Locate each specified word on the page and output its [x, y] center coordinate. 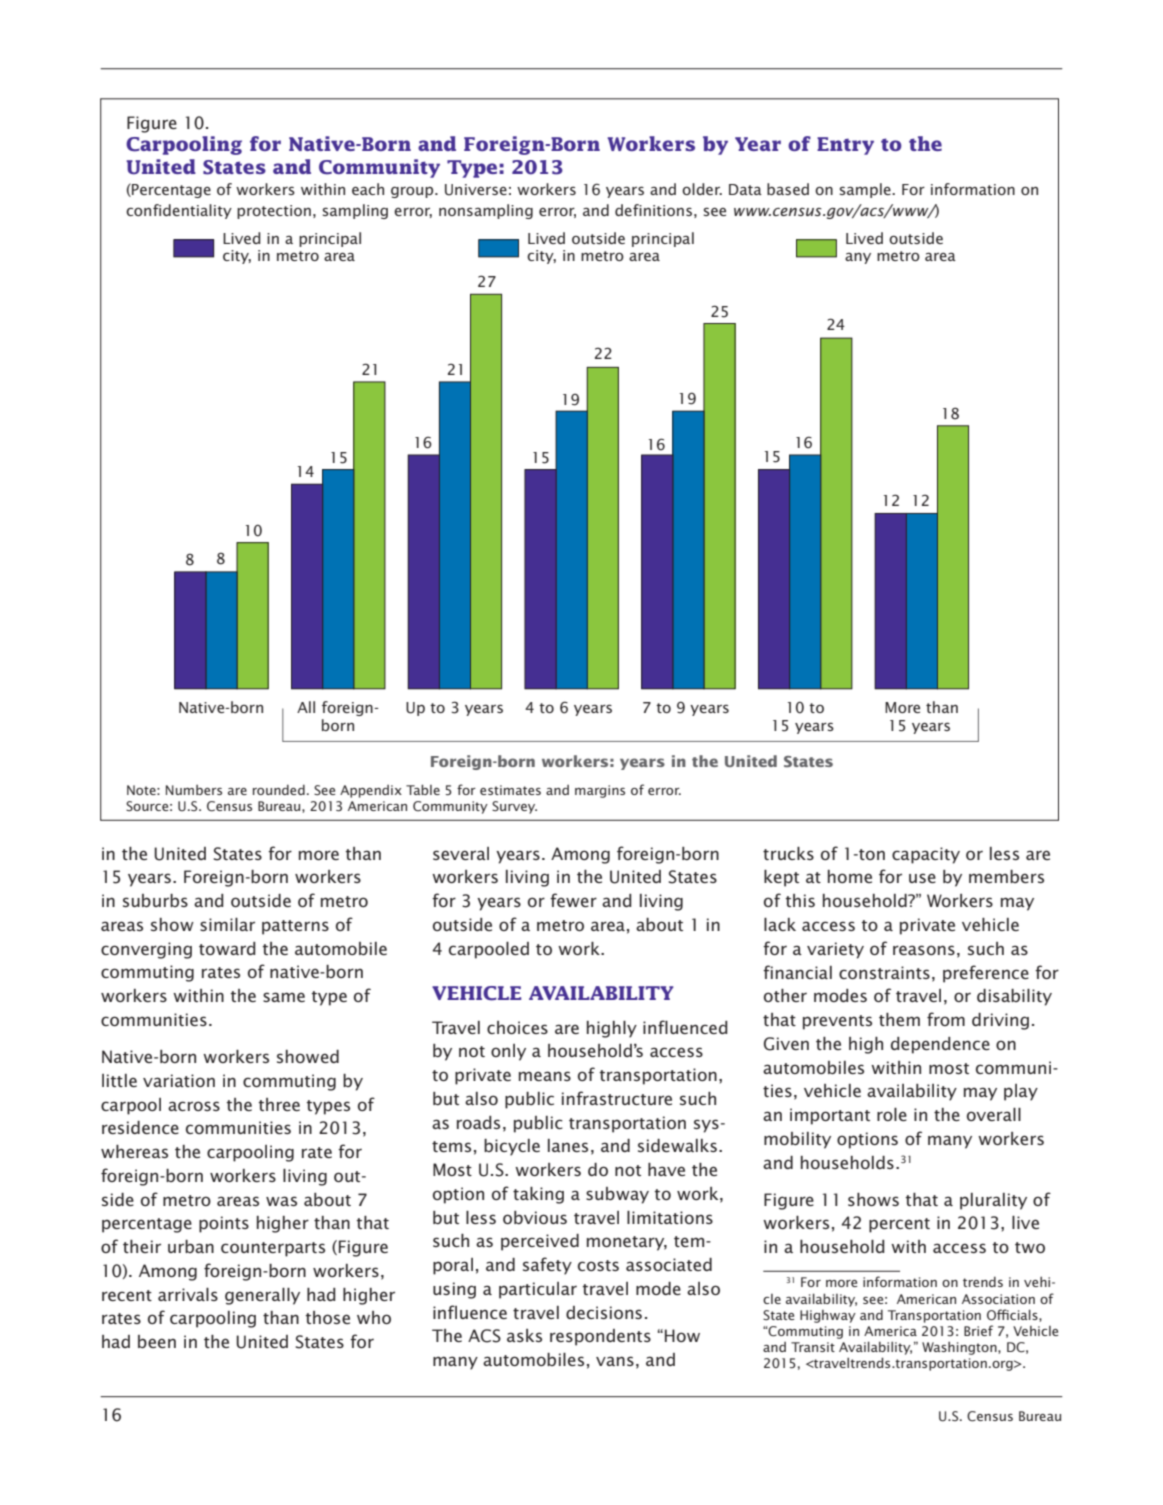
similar [227, 924]
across [194, 1106]
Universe [476, 190]
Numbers [194, 790]
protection [274, 212]
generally [262, 1296]
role [892, 1114]
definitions [653, 210]
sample [866, 190]
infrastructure [617, 1098]
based [788, 189]
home [850, 876]
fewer [573, 900]
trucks [788, 853]
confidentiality [179, 211]
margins [600, 791]
